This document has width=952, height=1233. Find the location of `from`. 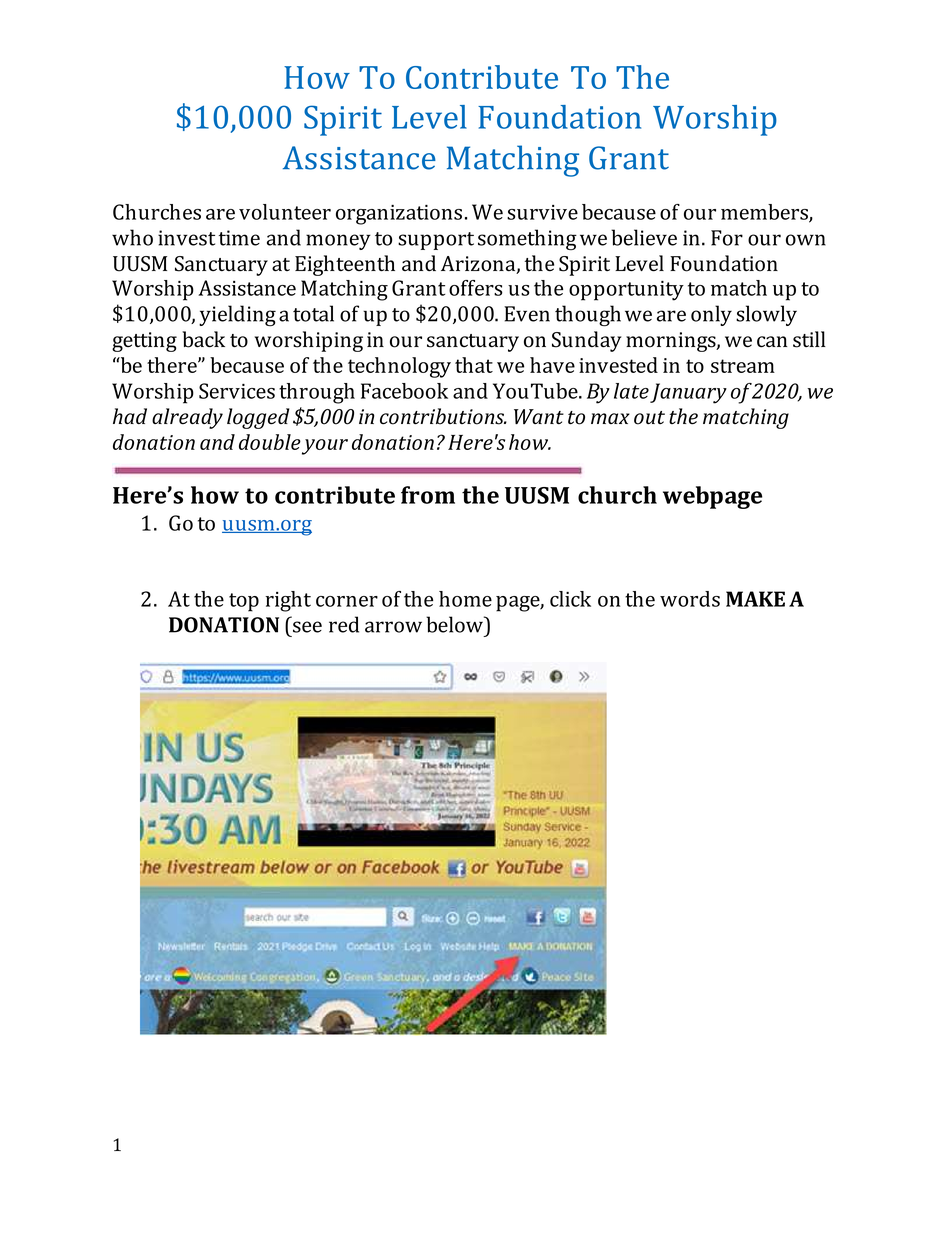

from is located at coordinates (428, 495).
